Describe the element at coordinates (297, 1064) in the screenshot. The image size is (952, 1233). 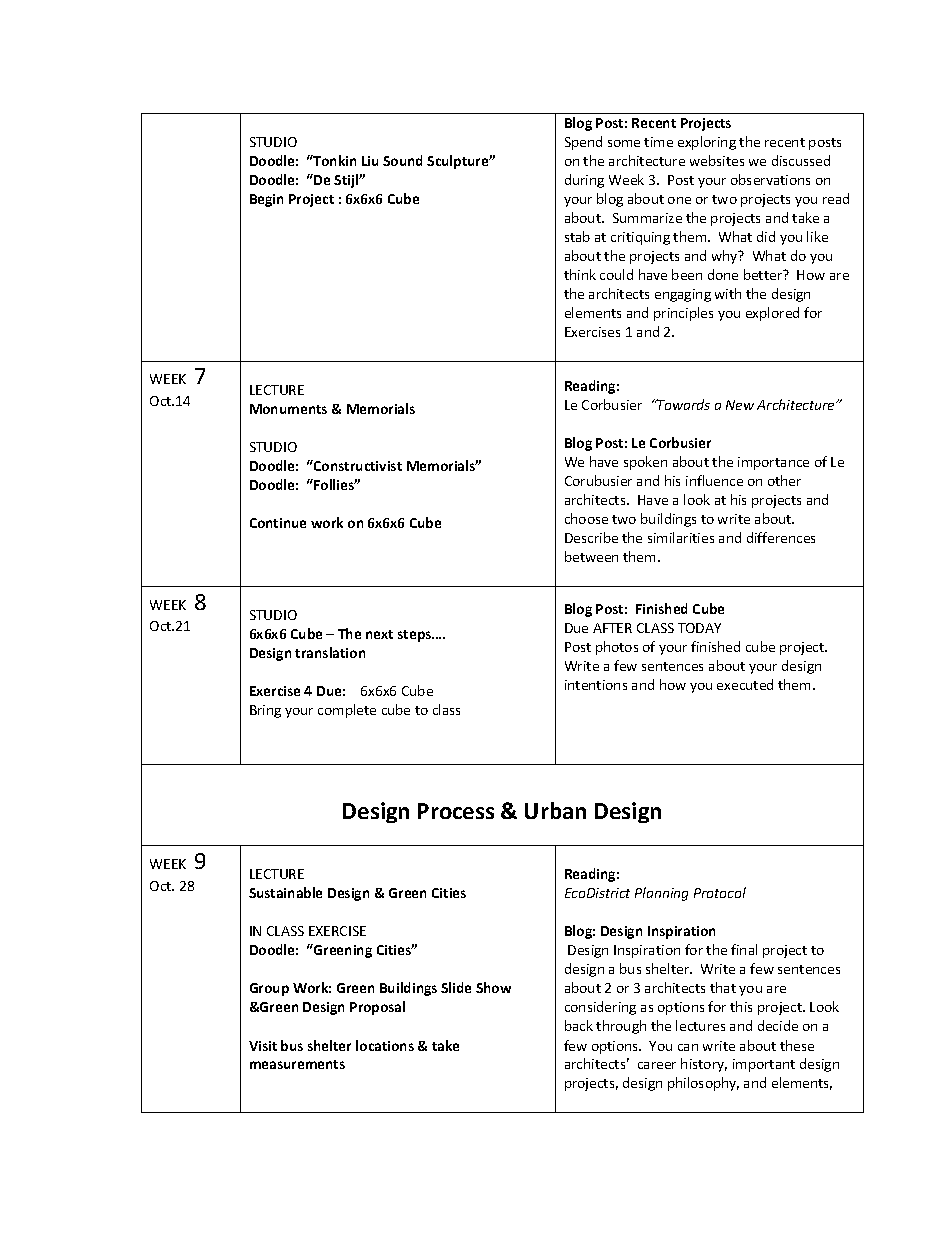
I see `measurements` at that location.
